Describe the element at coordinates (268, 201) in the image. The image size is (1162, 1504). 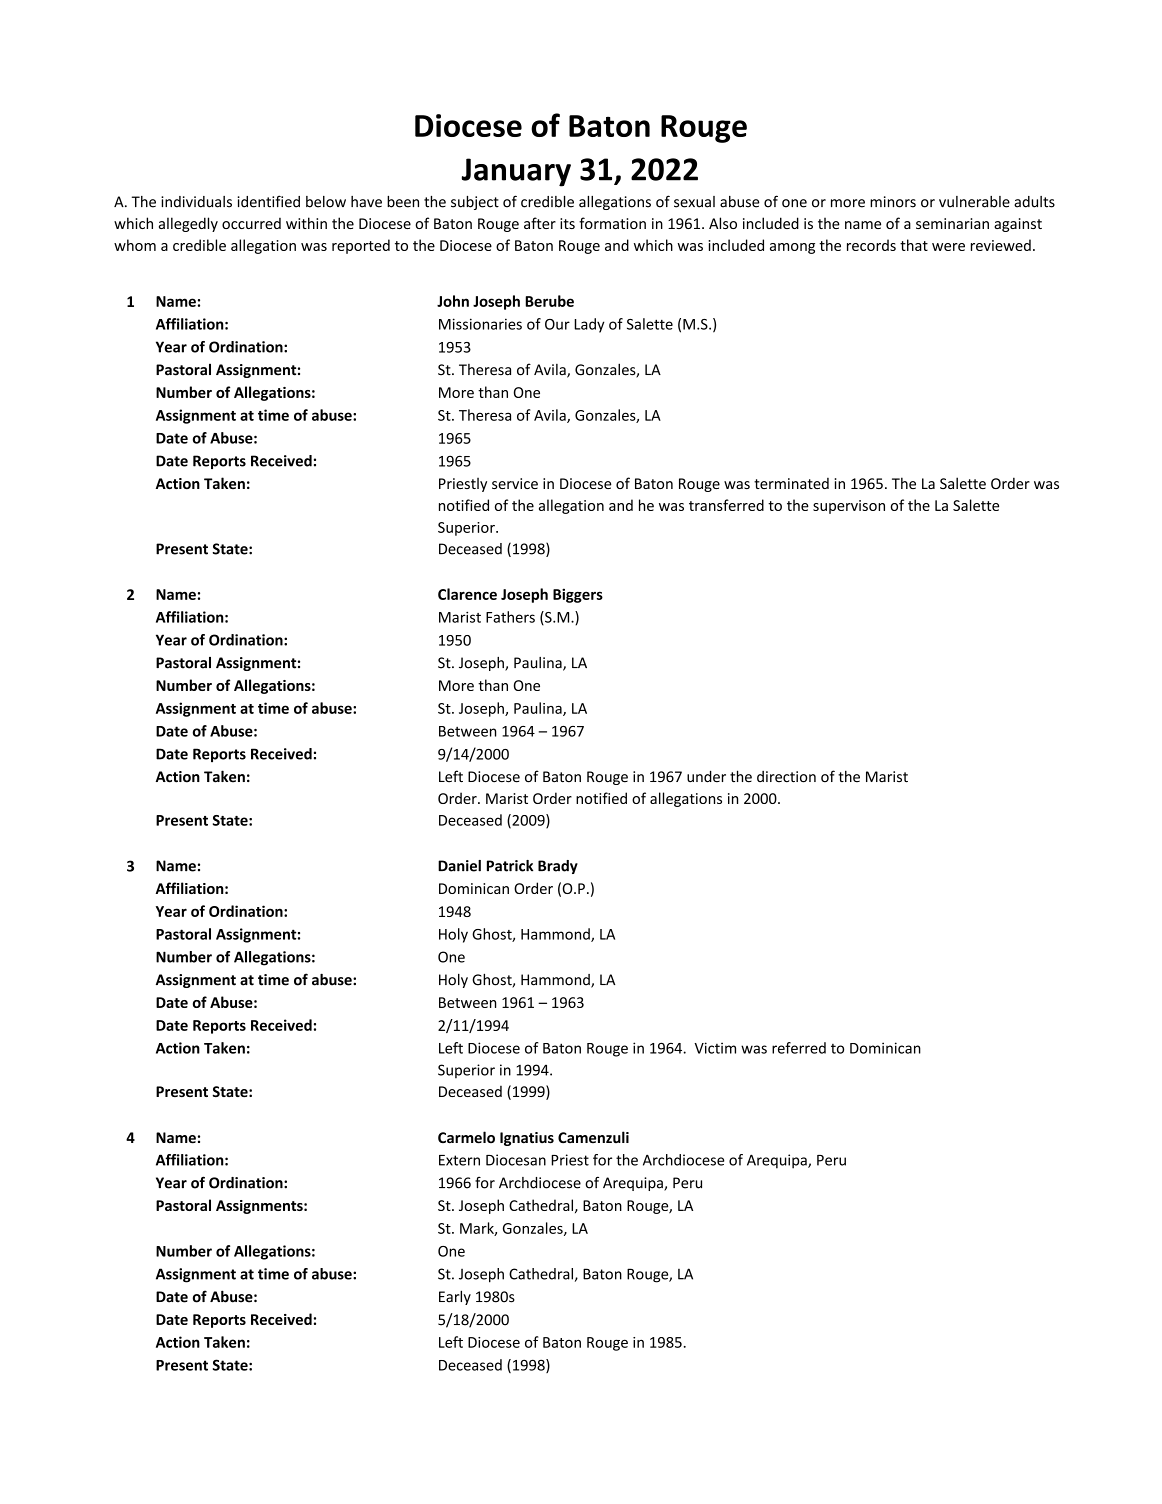
I see `identified` at that location.
